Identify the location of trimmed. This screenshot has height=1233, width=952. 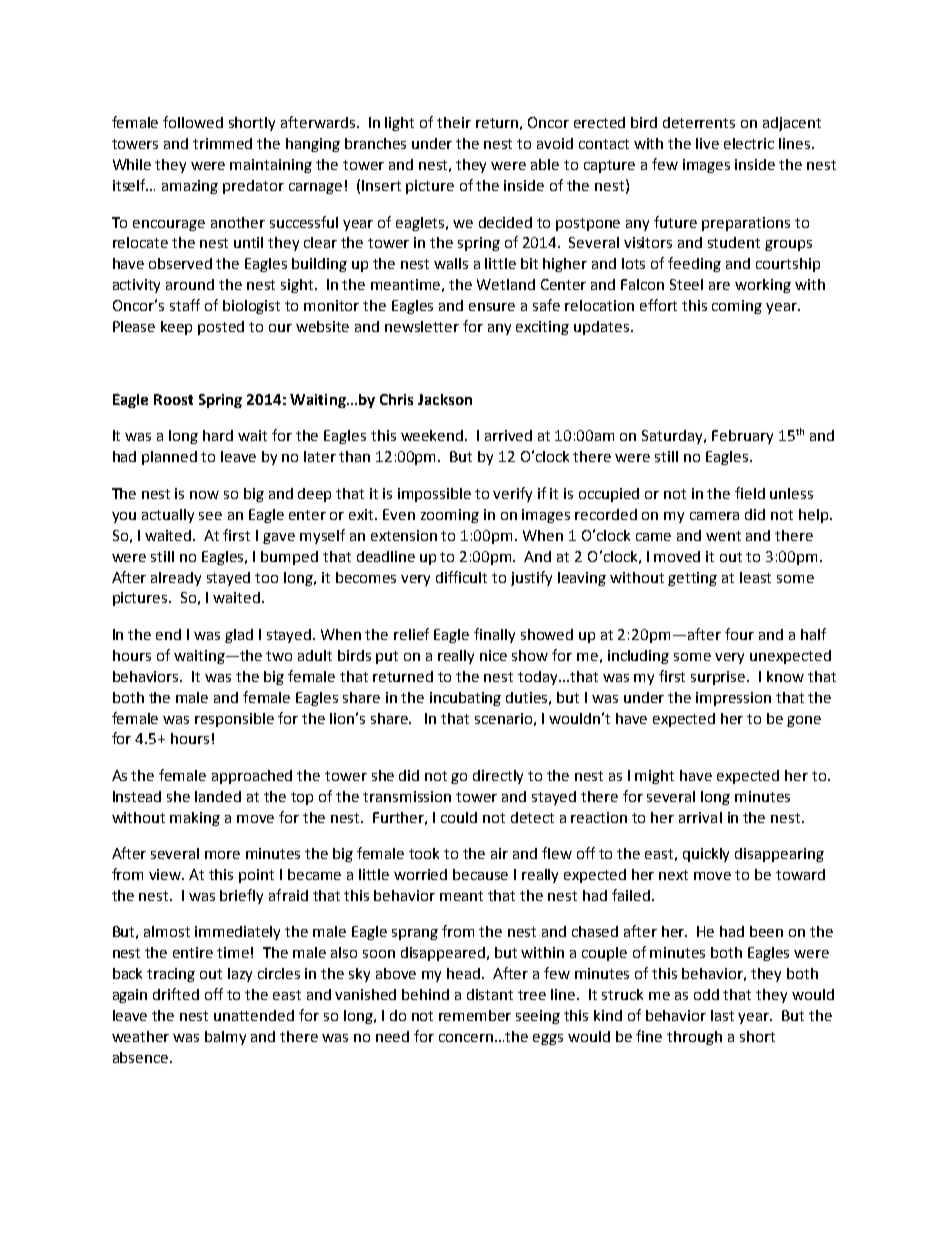
(222, 143).
